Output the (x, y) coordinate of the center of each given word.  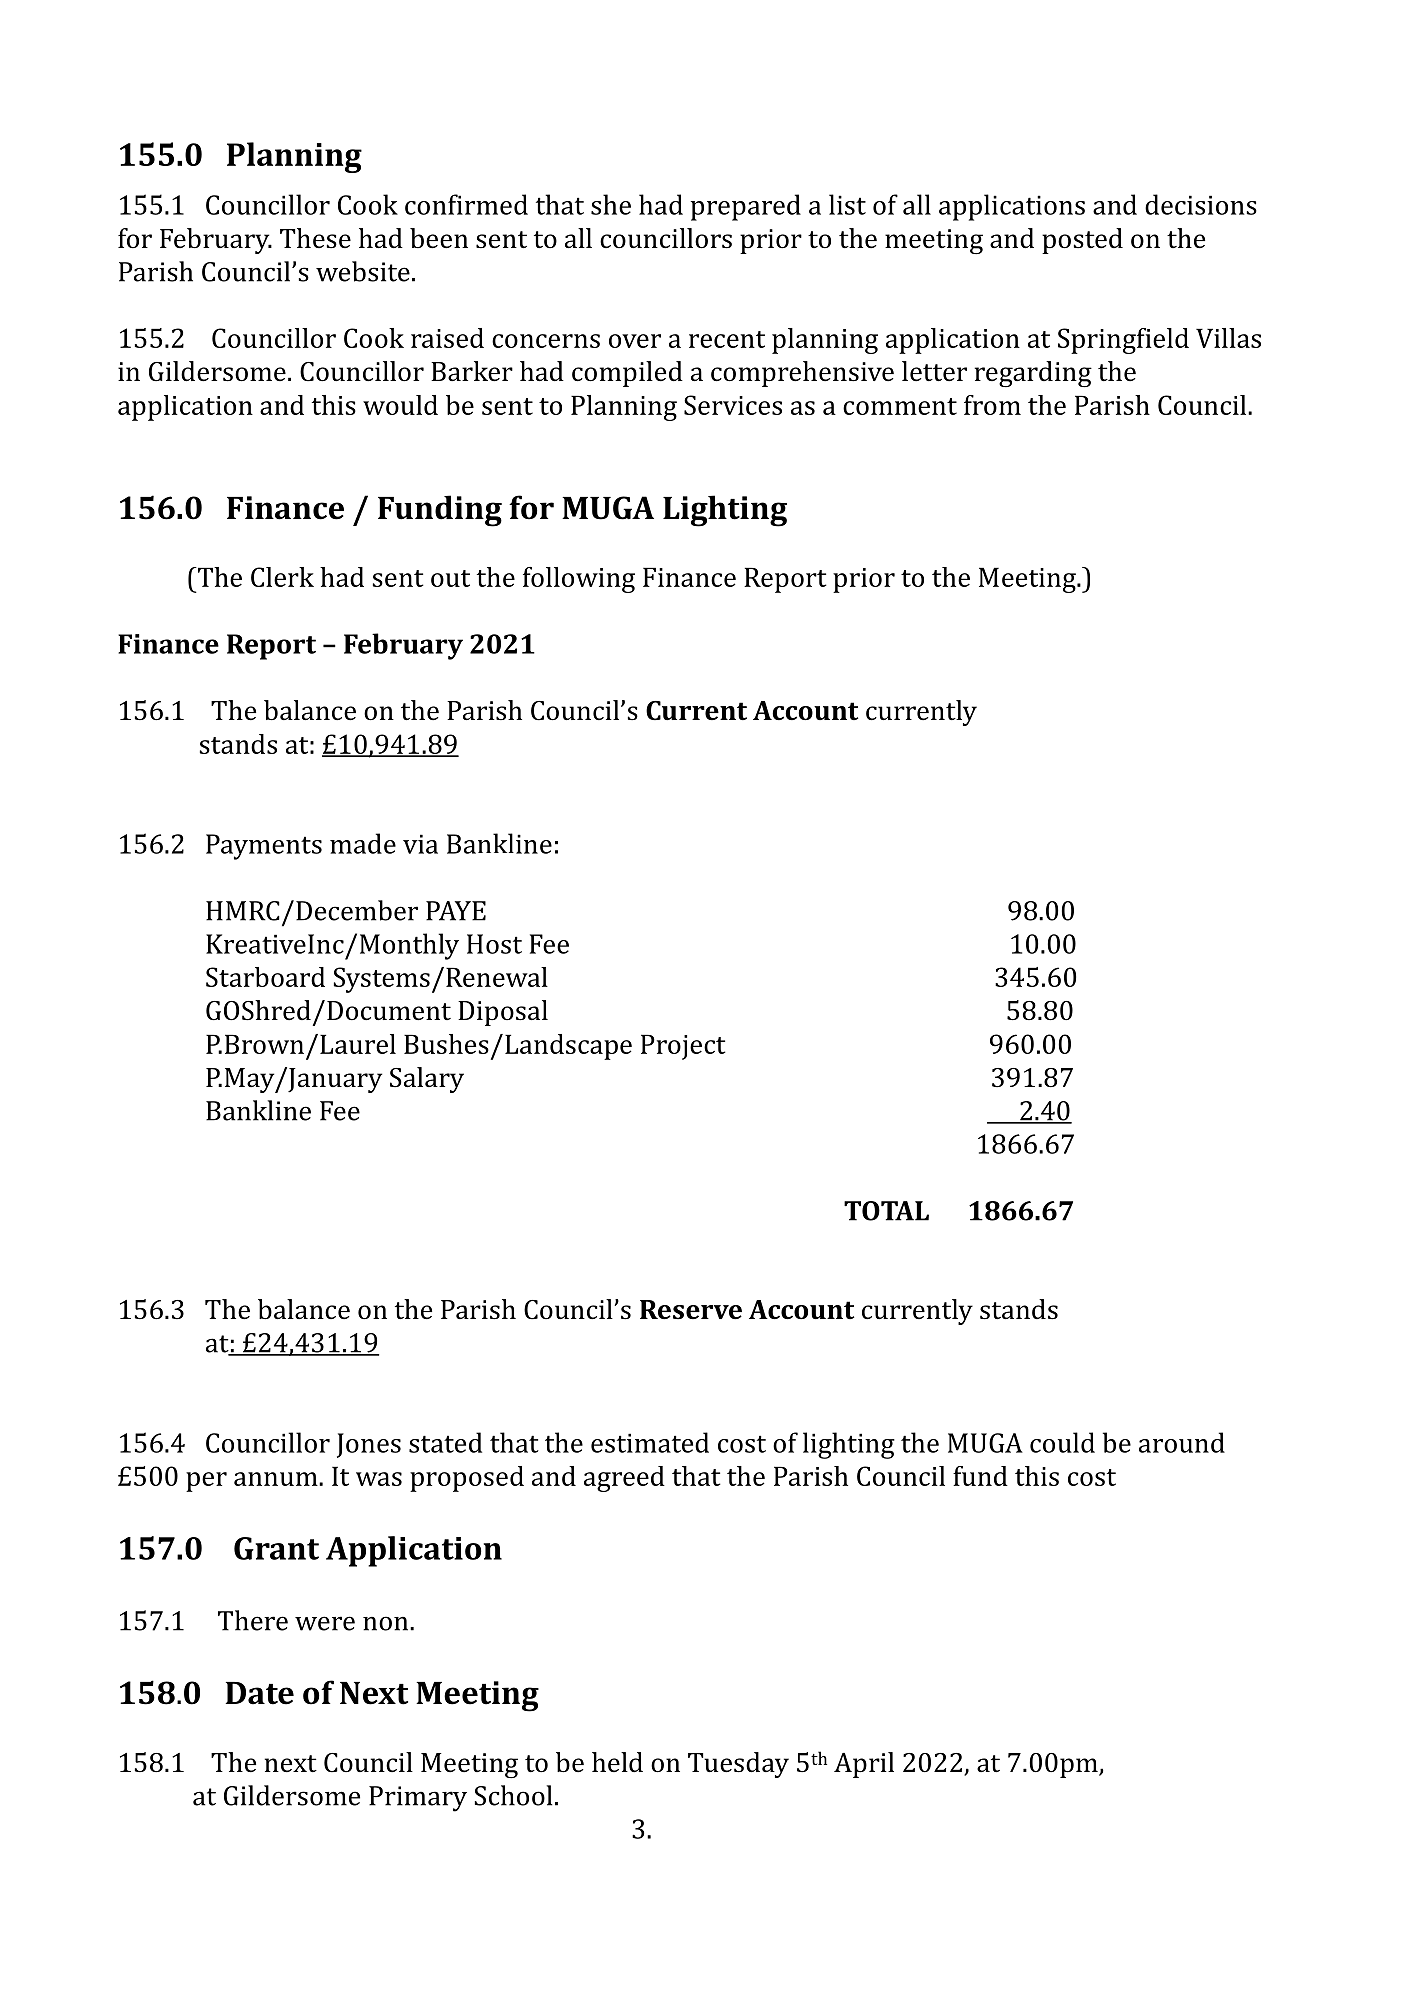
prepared (746, 207)
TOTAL (886, 1211)
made (363, 843)
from (992, 405)
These (315, 238)
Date (260, 1693)
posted (1082, 241)
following (579, 580)
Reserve (691, 1310)
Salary (427, 1080)
